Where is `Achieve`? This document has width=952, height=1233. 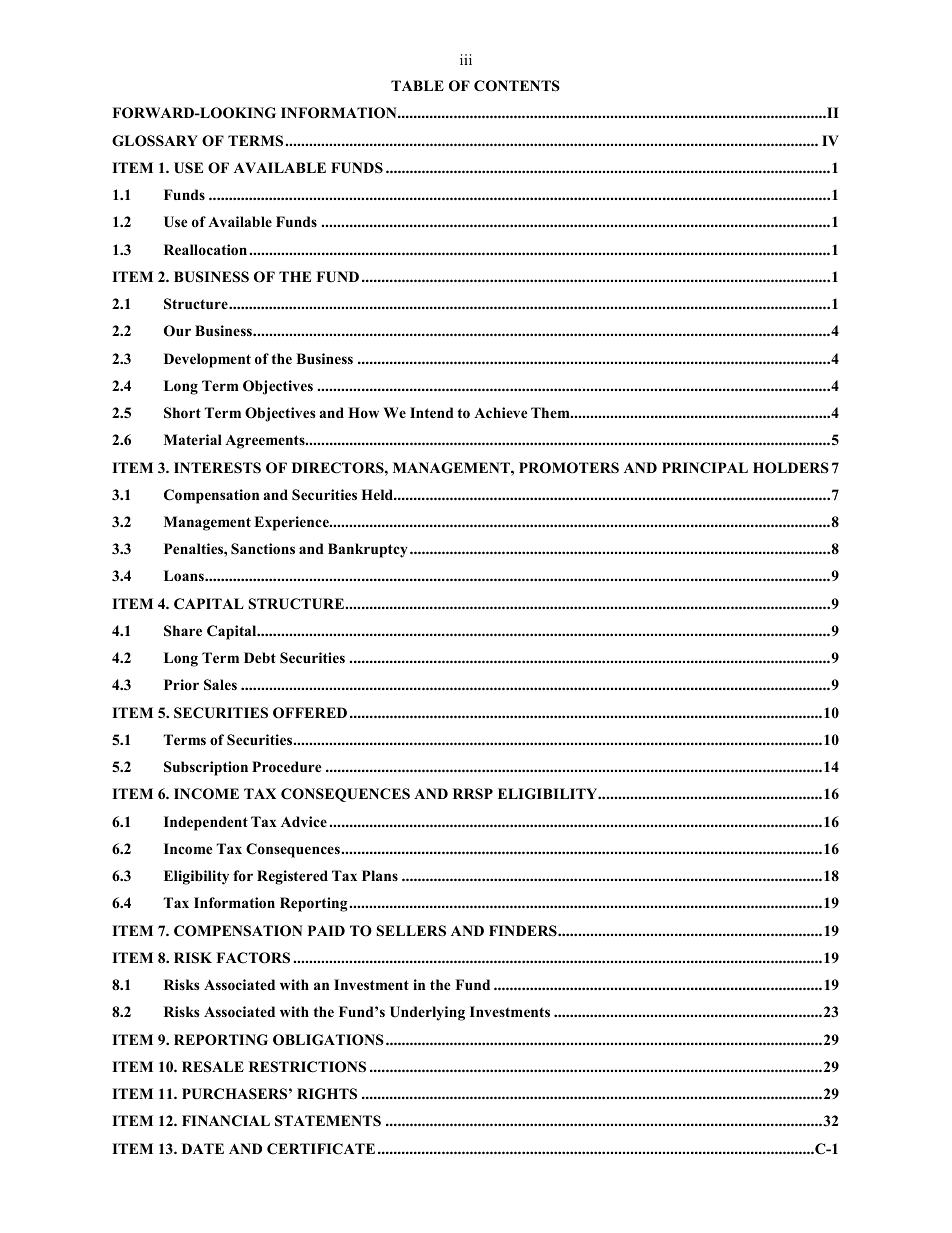
Achieve is located at coordinates (501, 412).
